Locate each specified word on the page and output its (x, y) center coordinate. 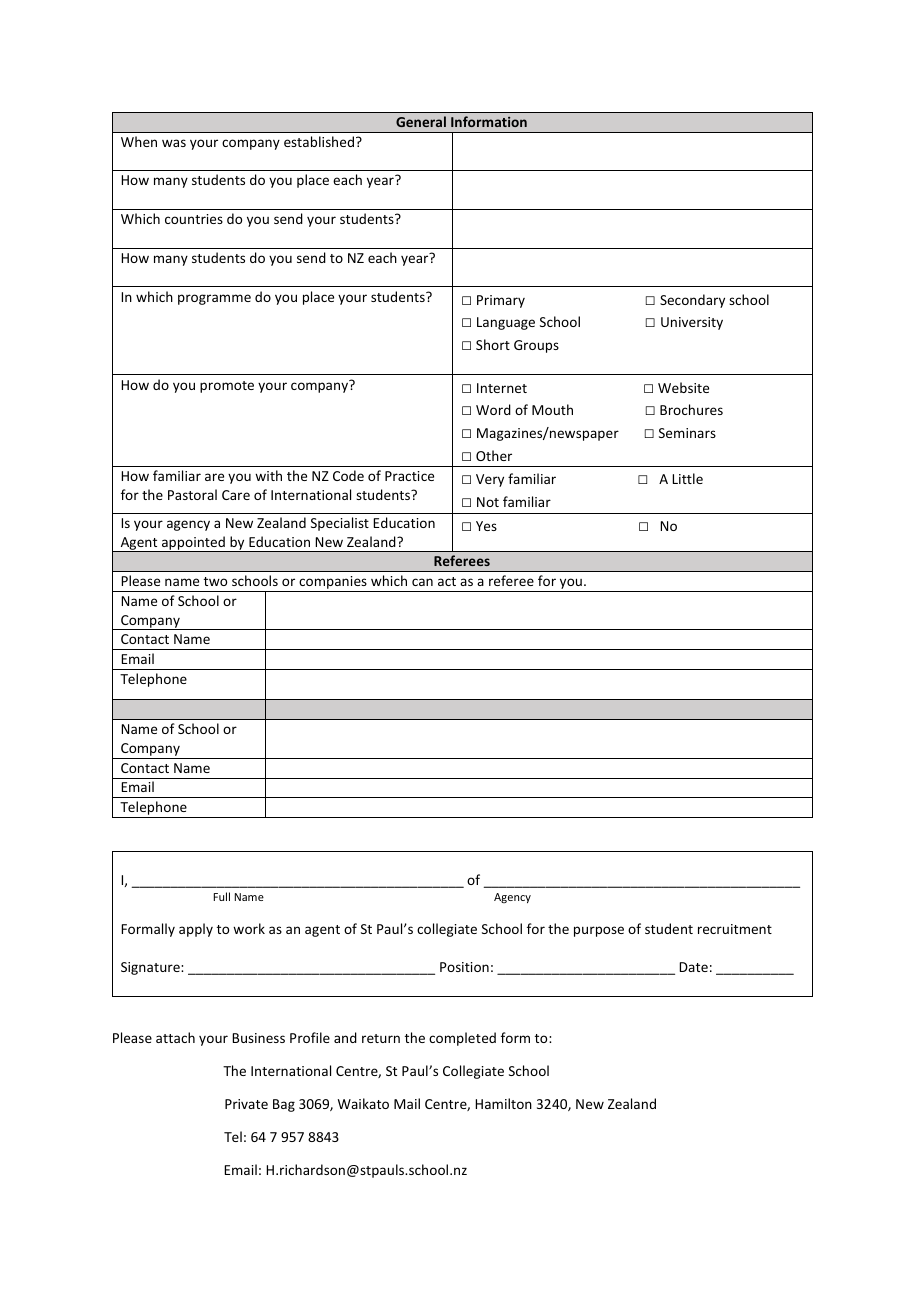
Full (222, 896)
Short (493, 344)
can (422, 582)
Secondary (692, 301)
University (692, 323)
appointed (193, 544)
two (215, 581)
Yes (486, 526)
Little (687, 478)
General (421, 121)
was (174, 143)
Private (246, 1104)
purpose (599, 931)
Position (464, 967)
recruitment (735, 929)
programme (214, 299)
